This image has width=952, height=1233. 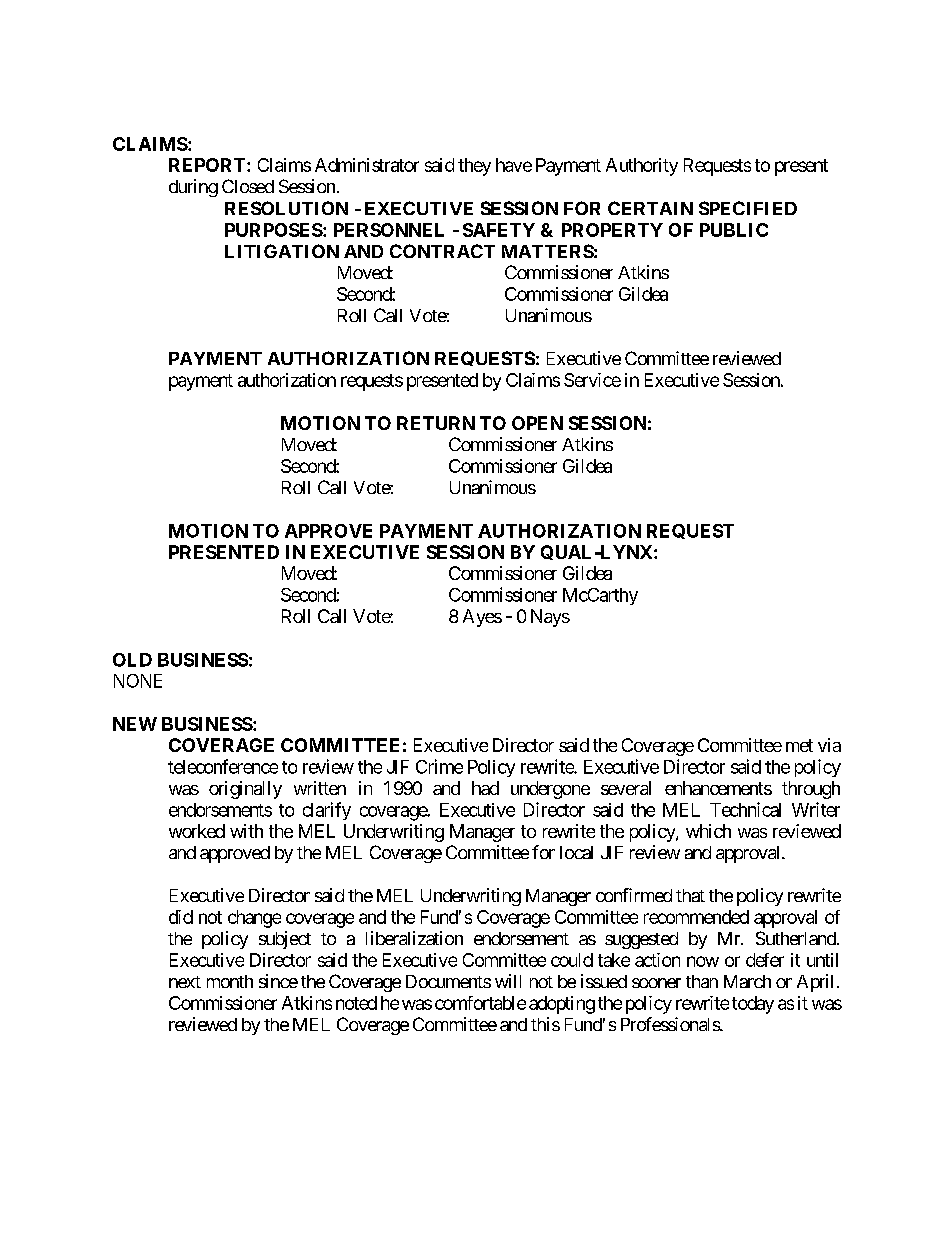 I want to click on SPECIFIED, so click(x=748, y=208).
